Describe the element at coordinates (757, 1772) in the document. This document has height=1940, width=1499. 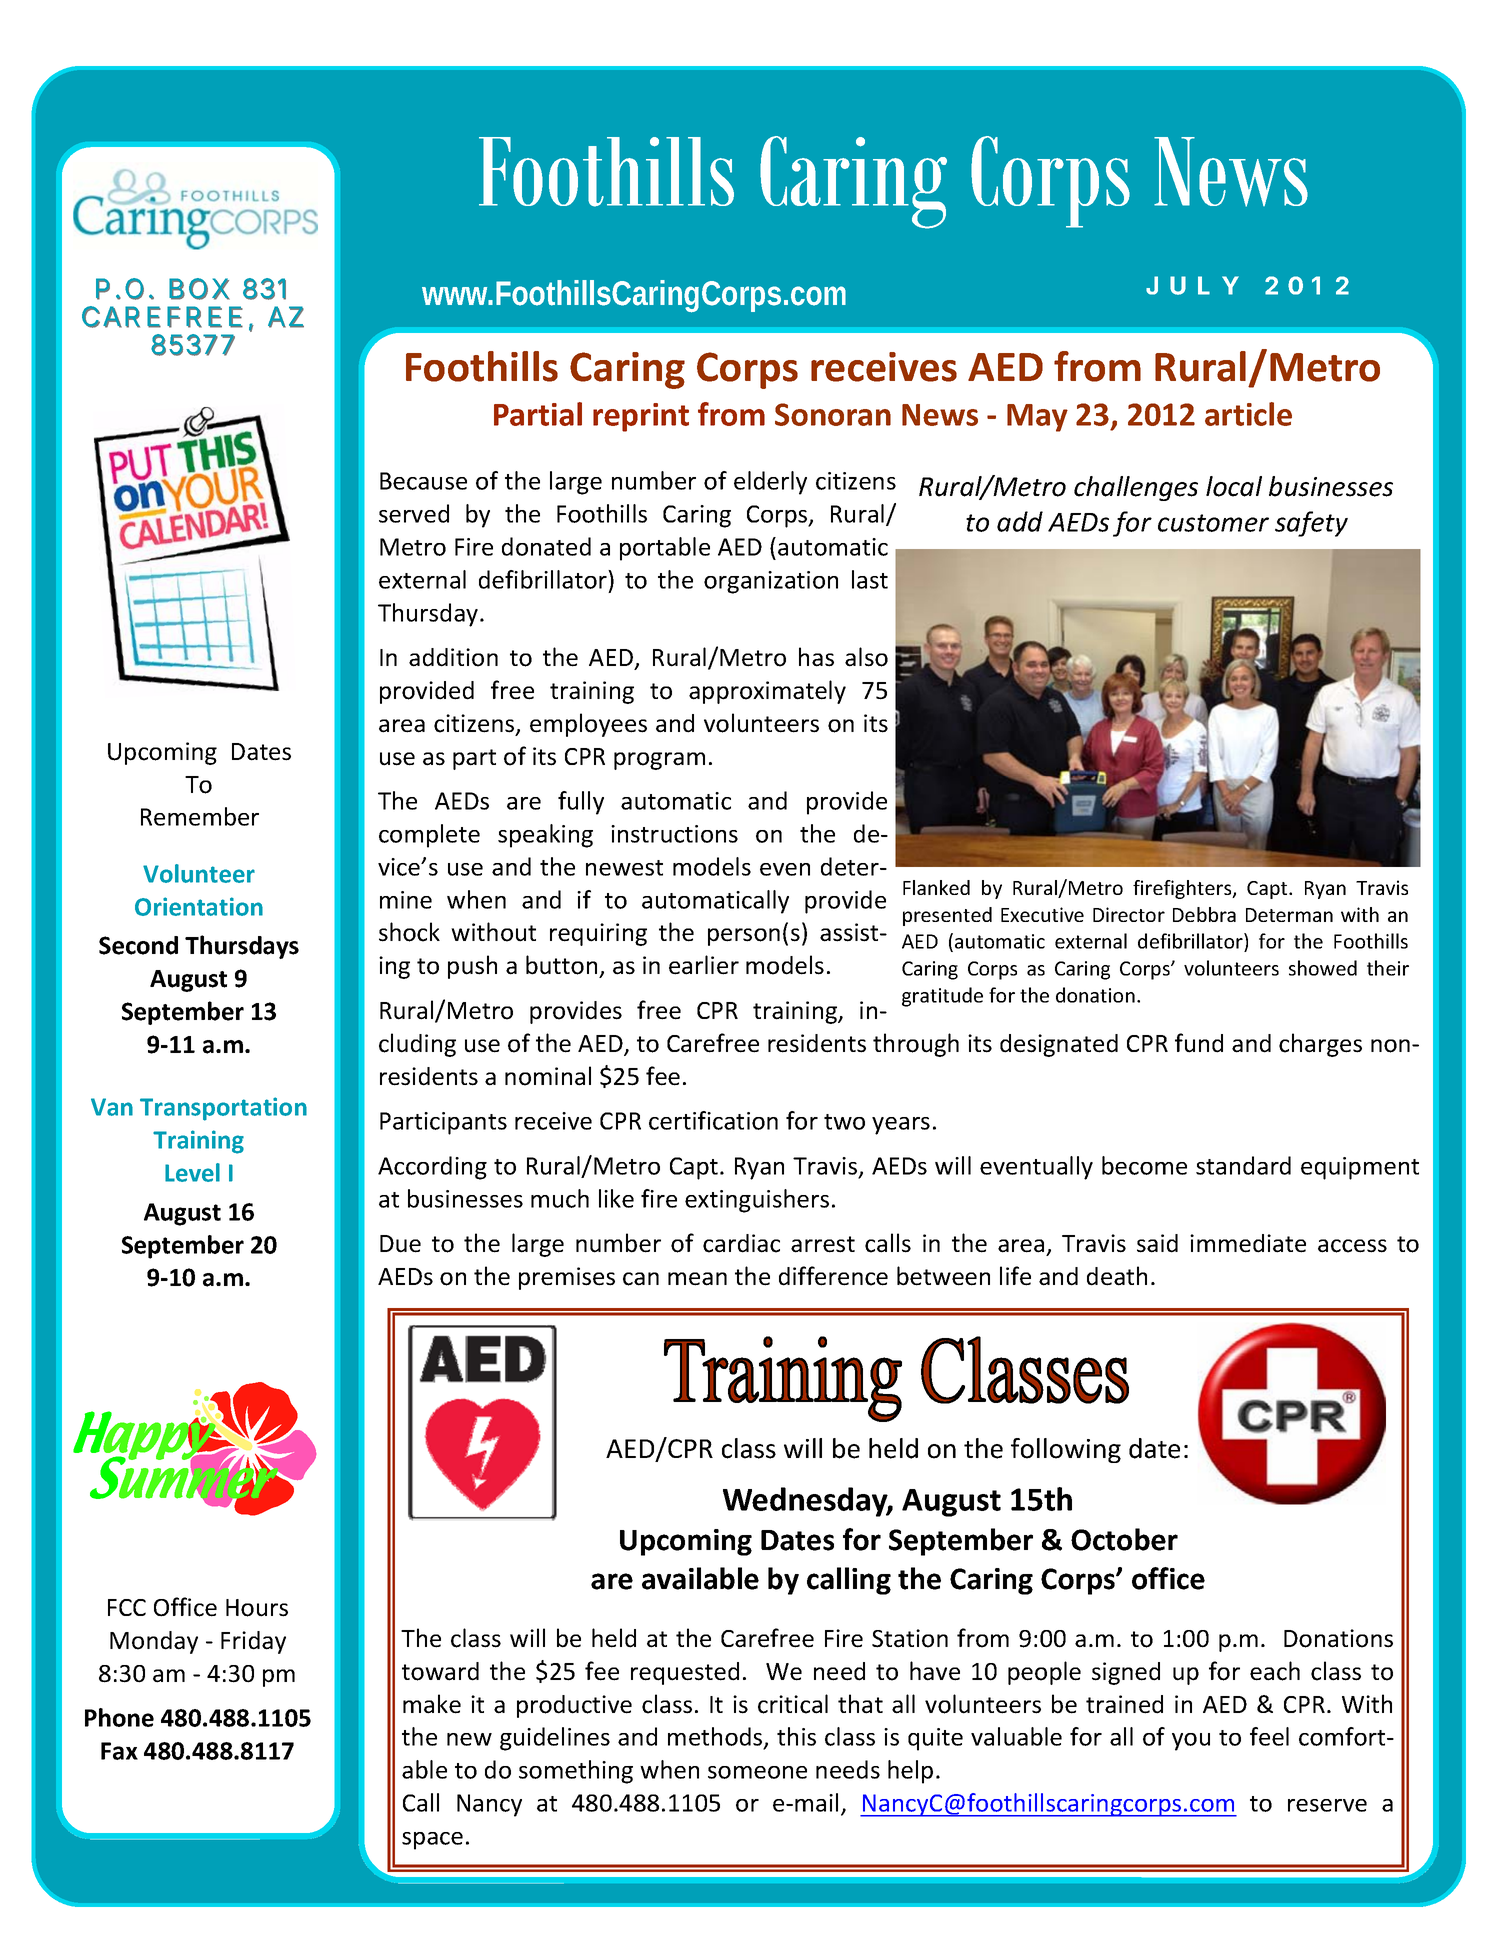
I see `someone` at that location.
